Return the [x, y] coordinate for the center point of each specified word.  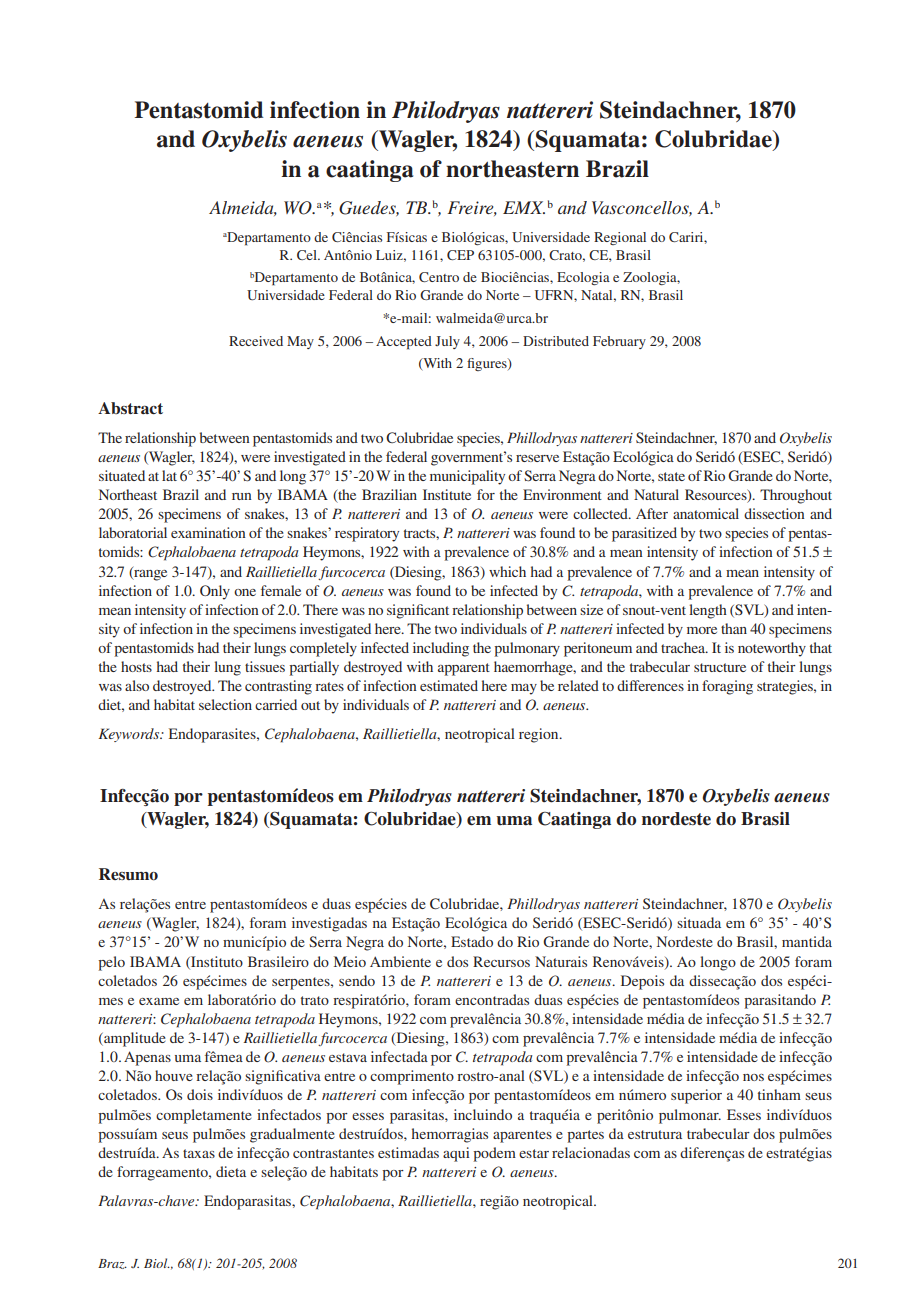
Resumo [128, 874]
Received [256, 341]
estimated [449, 685]
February [619, 342]
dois [200, 1094]
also [137, 685]
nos [753, 1077]
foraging [727, 687]
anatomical [706, 513]
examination [208, 532]
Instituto [216, 962]
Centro [439, 277]
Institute [447, 494]
